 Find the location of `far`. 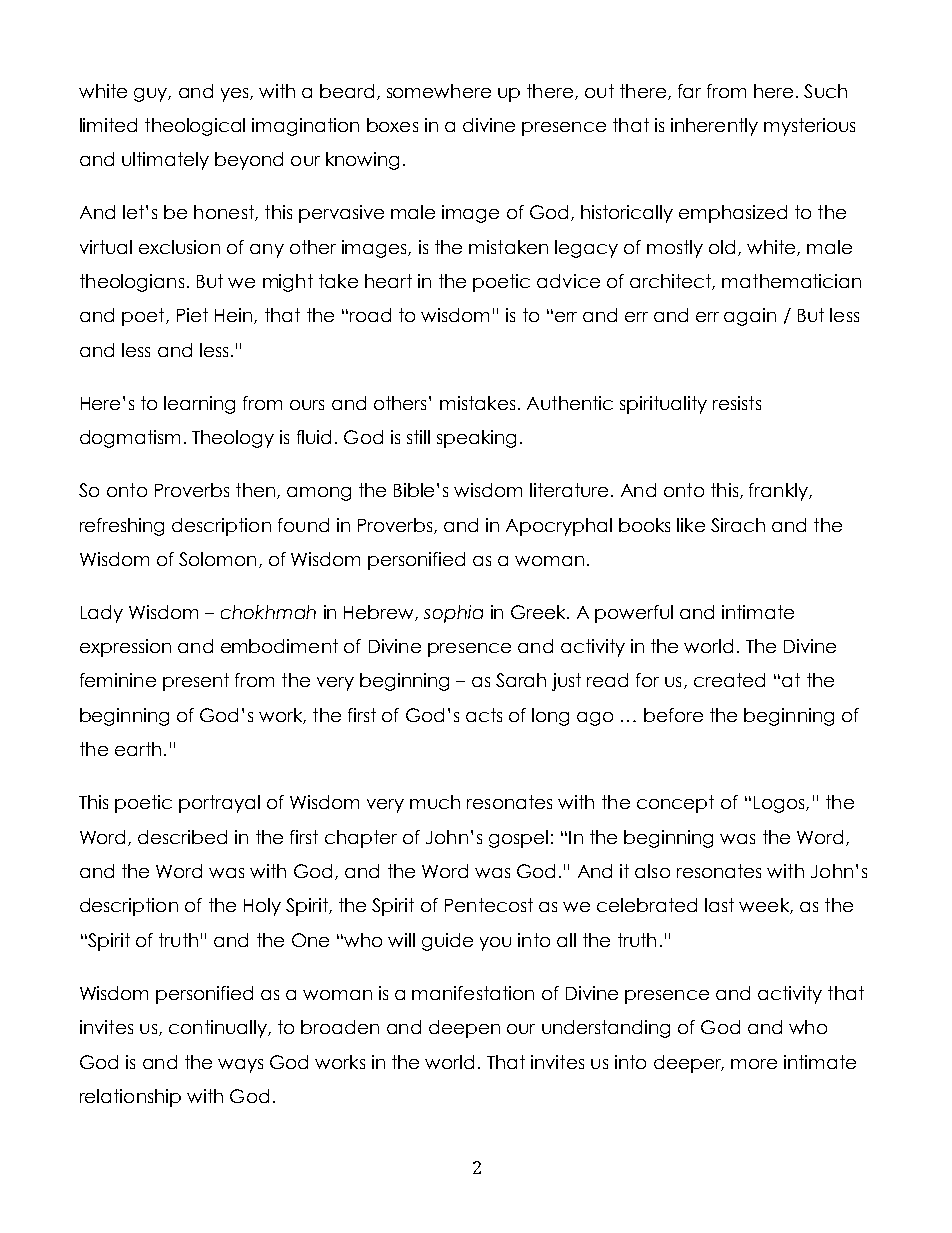

far is located at coordinates (689, 91).
